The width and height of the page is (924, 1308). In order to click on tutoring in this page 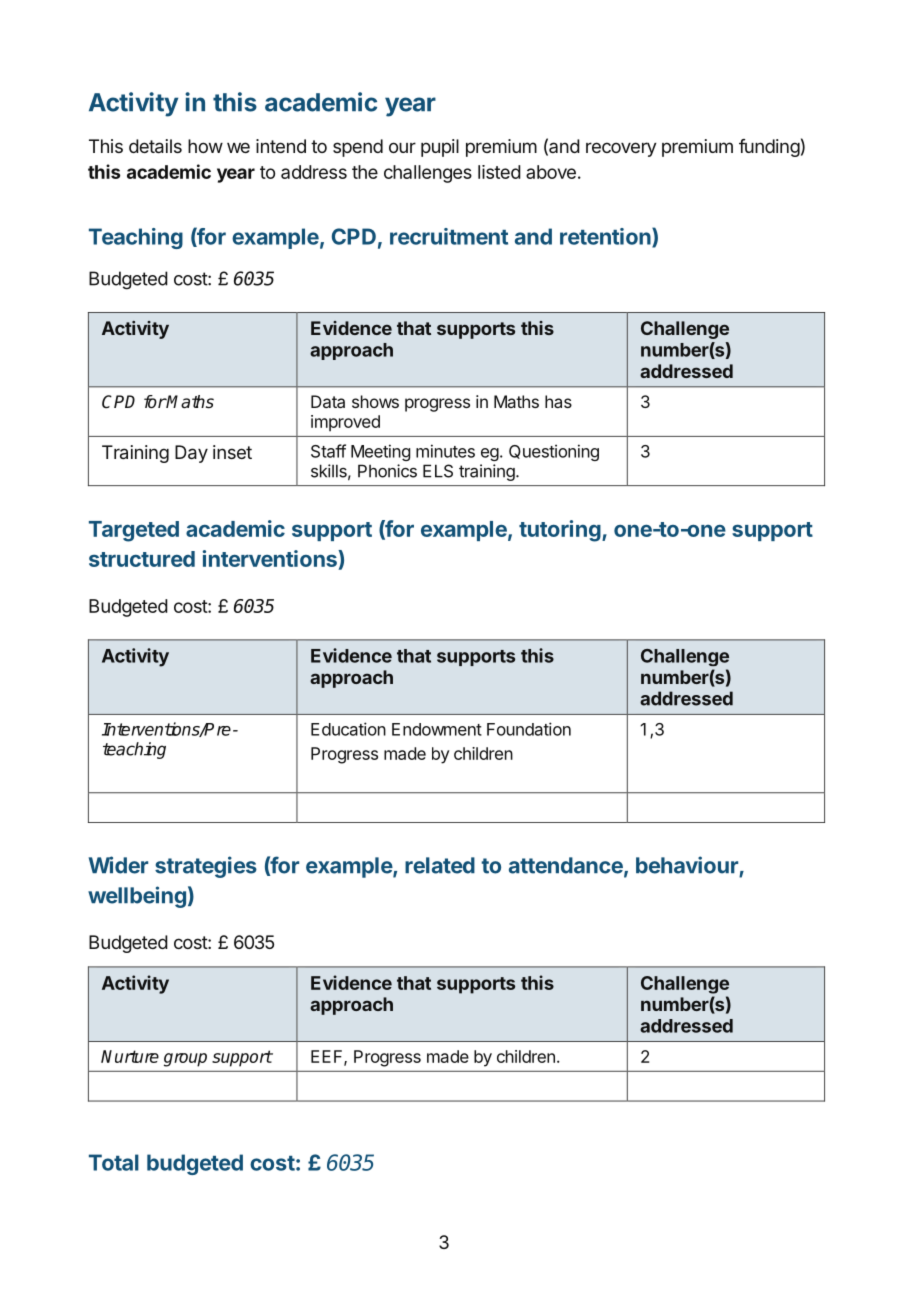, I will do `click(560, 531)`.
